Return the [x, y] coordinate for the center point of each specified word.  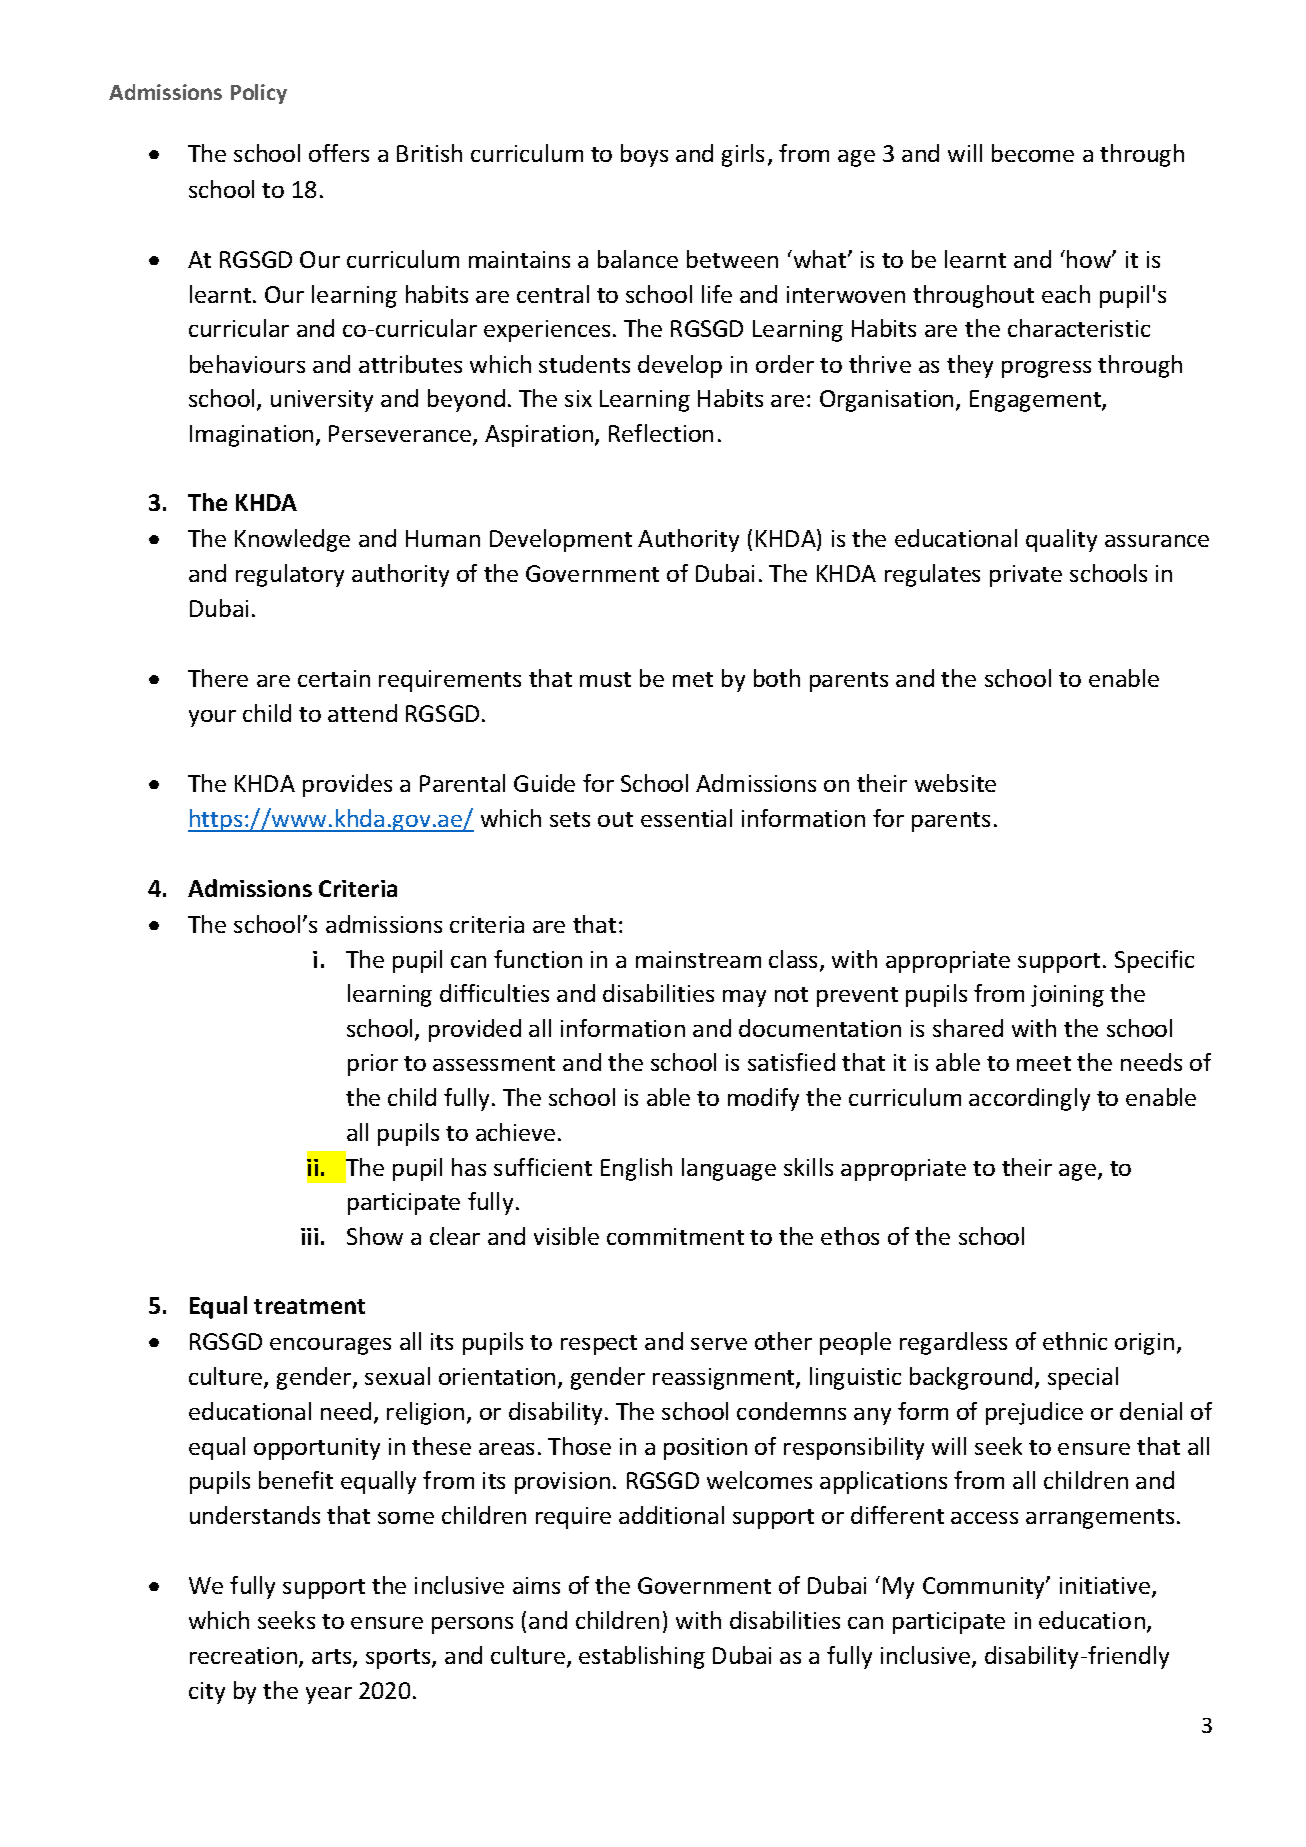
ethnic [1075, 1341]
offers [339, 153]
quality [1061, 540]
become [1033, 153]
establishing [642, 1657]
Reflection [661, 433]
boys [644, 155]
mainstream [698, 959]
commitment [675, 1236]
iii [309, 1236]
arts [333, 1658]
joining [1067, 996]
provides [347, 785]
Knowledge [292, 540]
